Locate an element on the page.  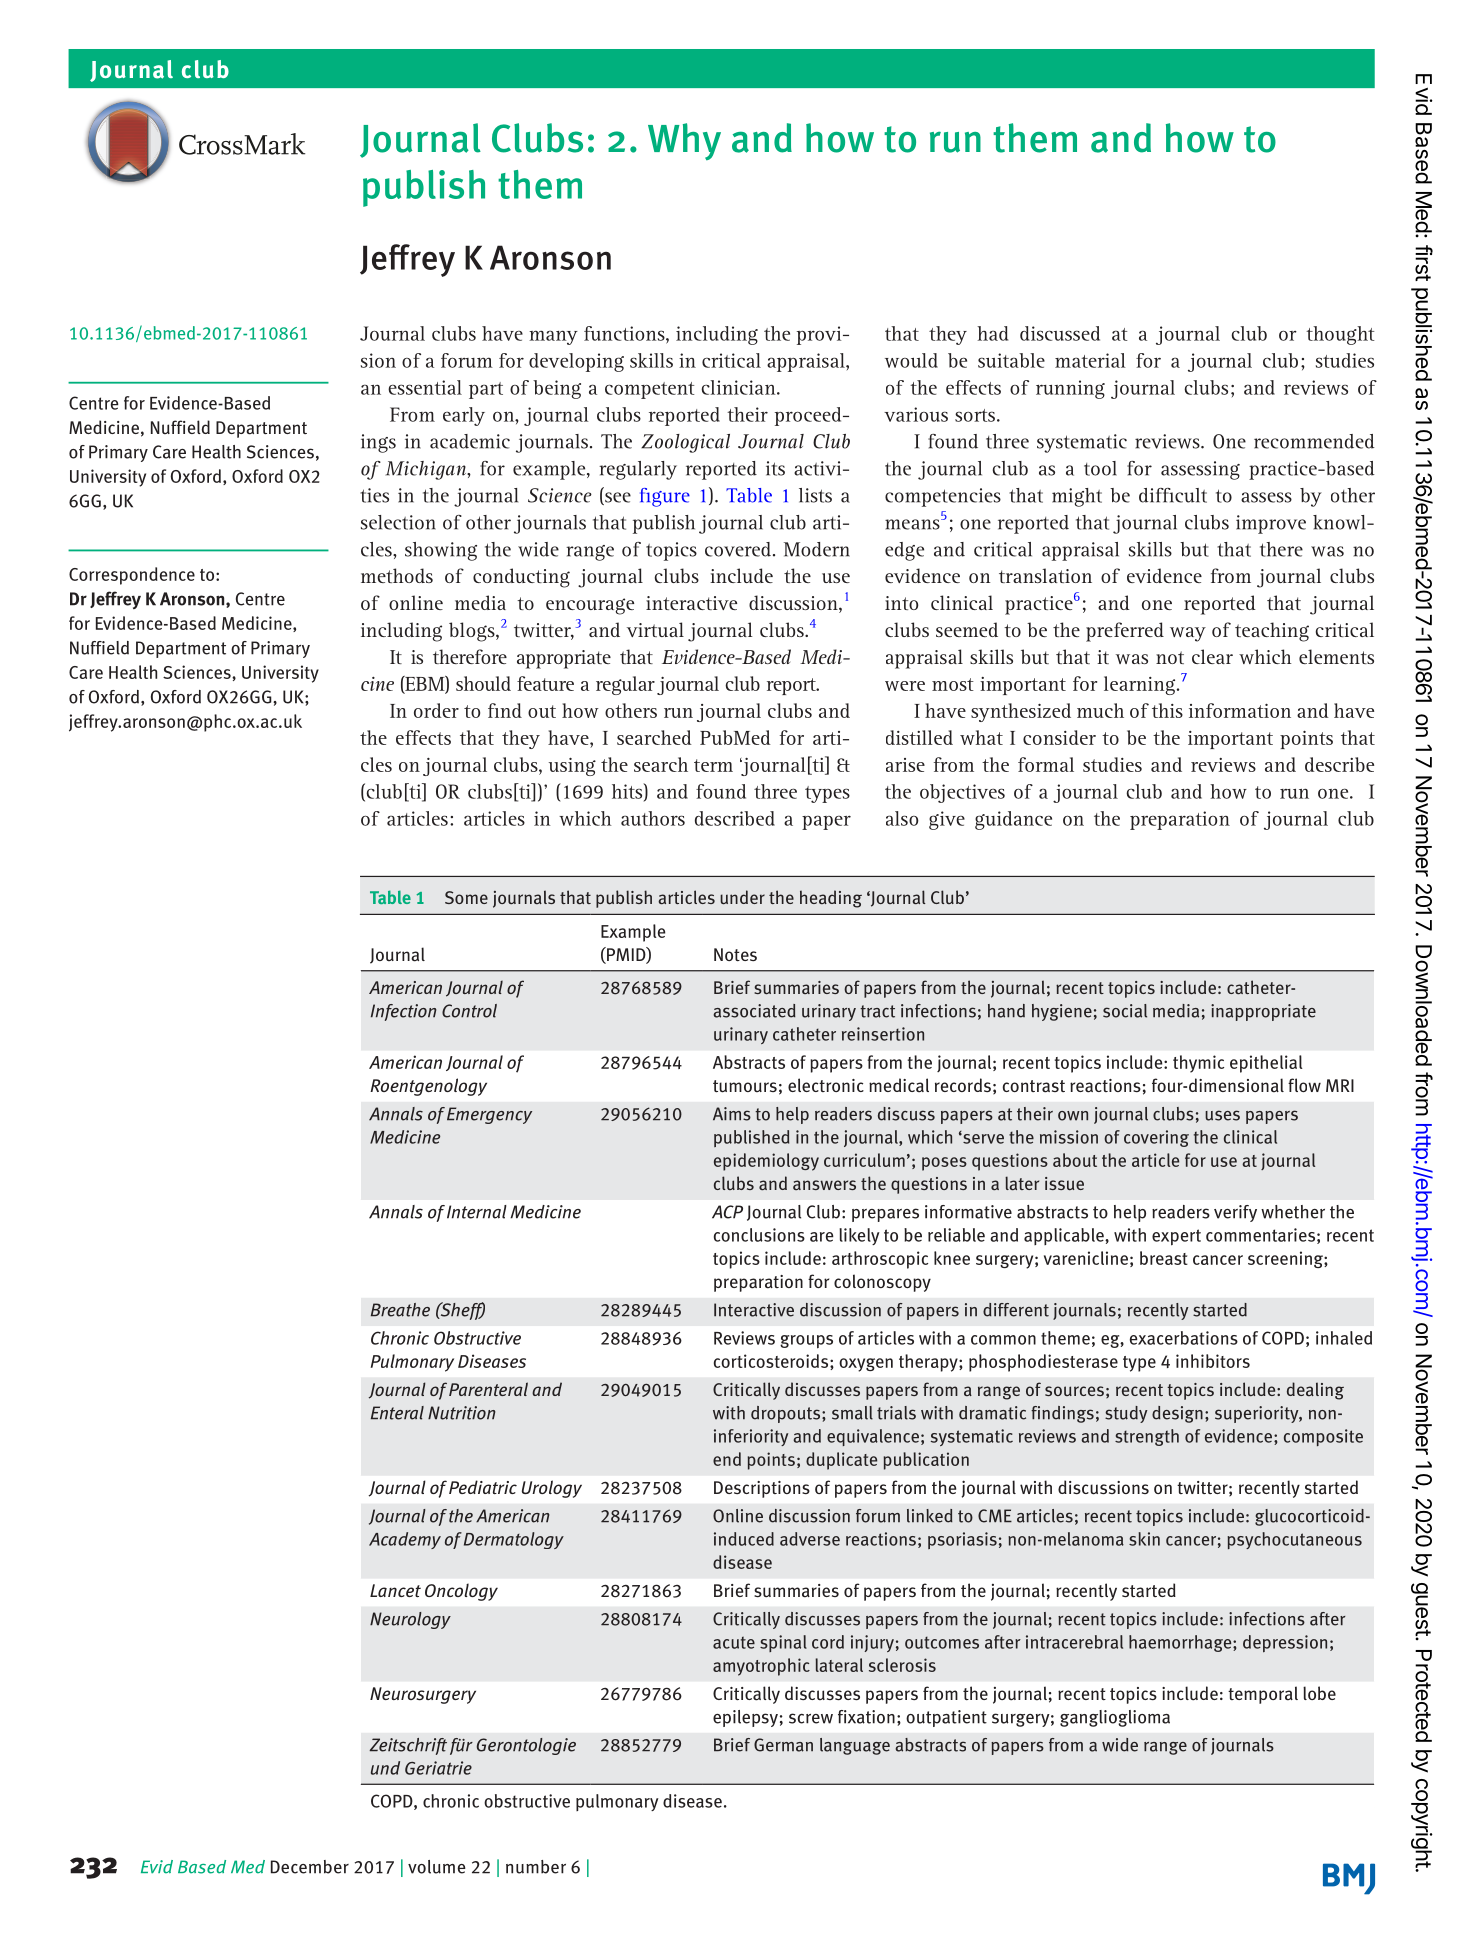
December is located at coordinates (310, 1867).
